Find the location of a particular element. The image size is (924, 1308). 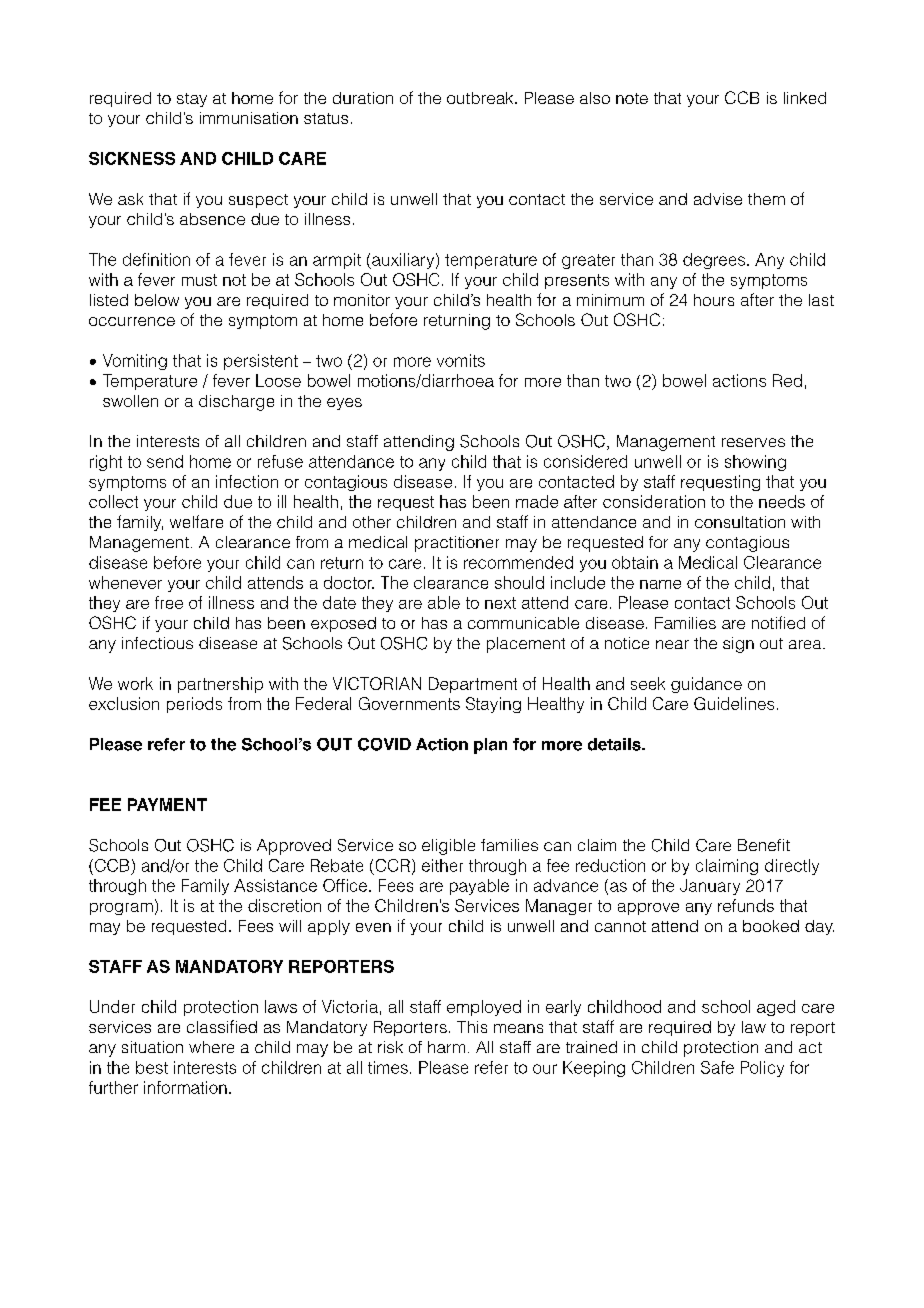

PAYMENT is located at coordinates (167, 804).
